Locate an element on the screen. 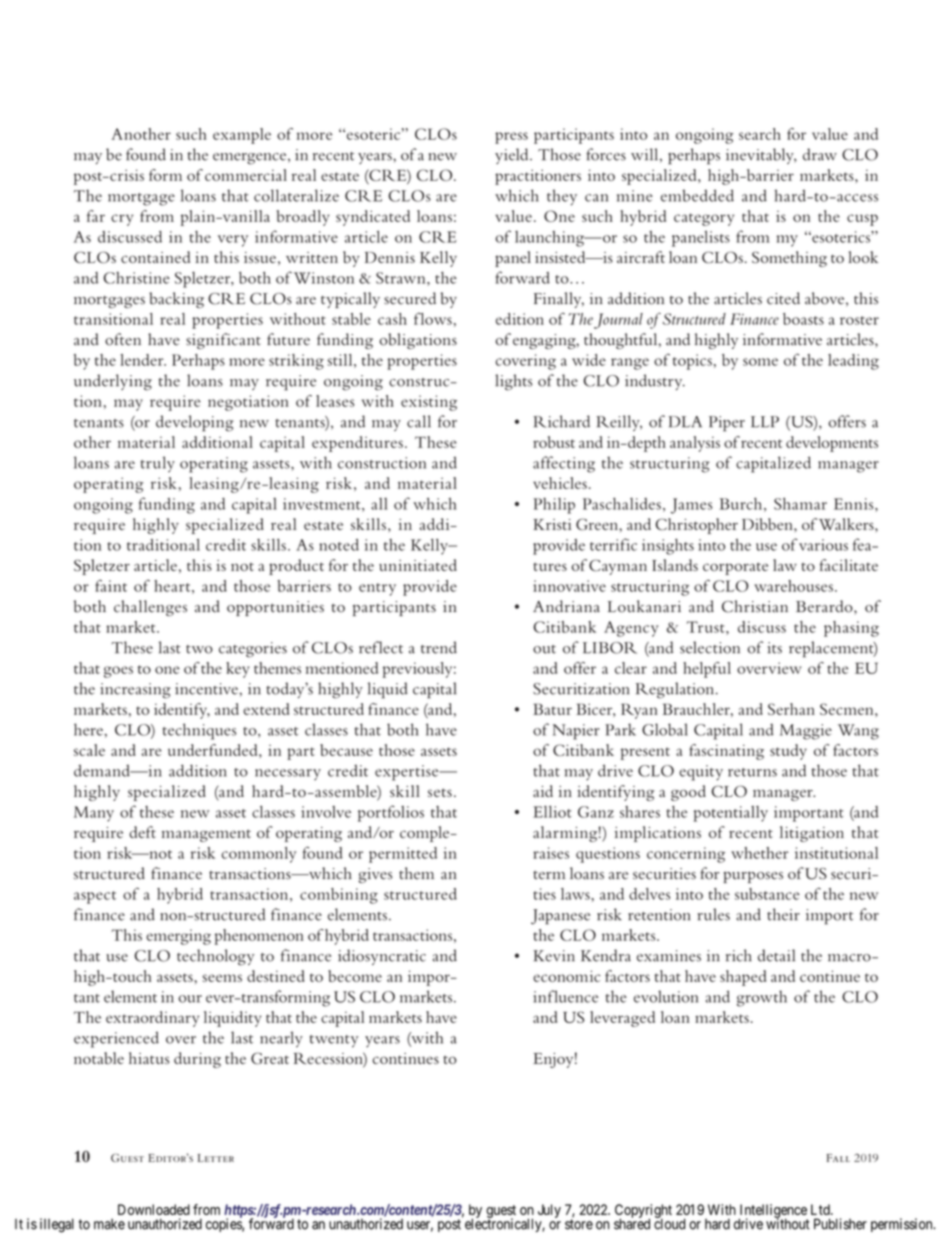 The width and height of the screenshot is (952, 1237). increasing is located at coordinates (135, 691).
